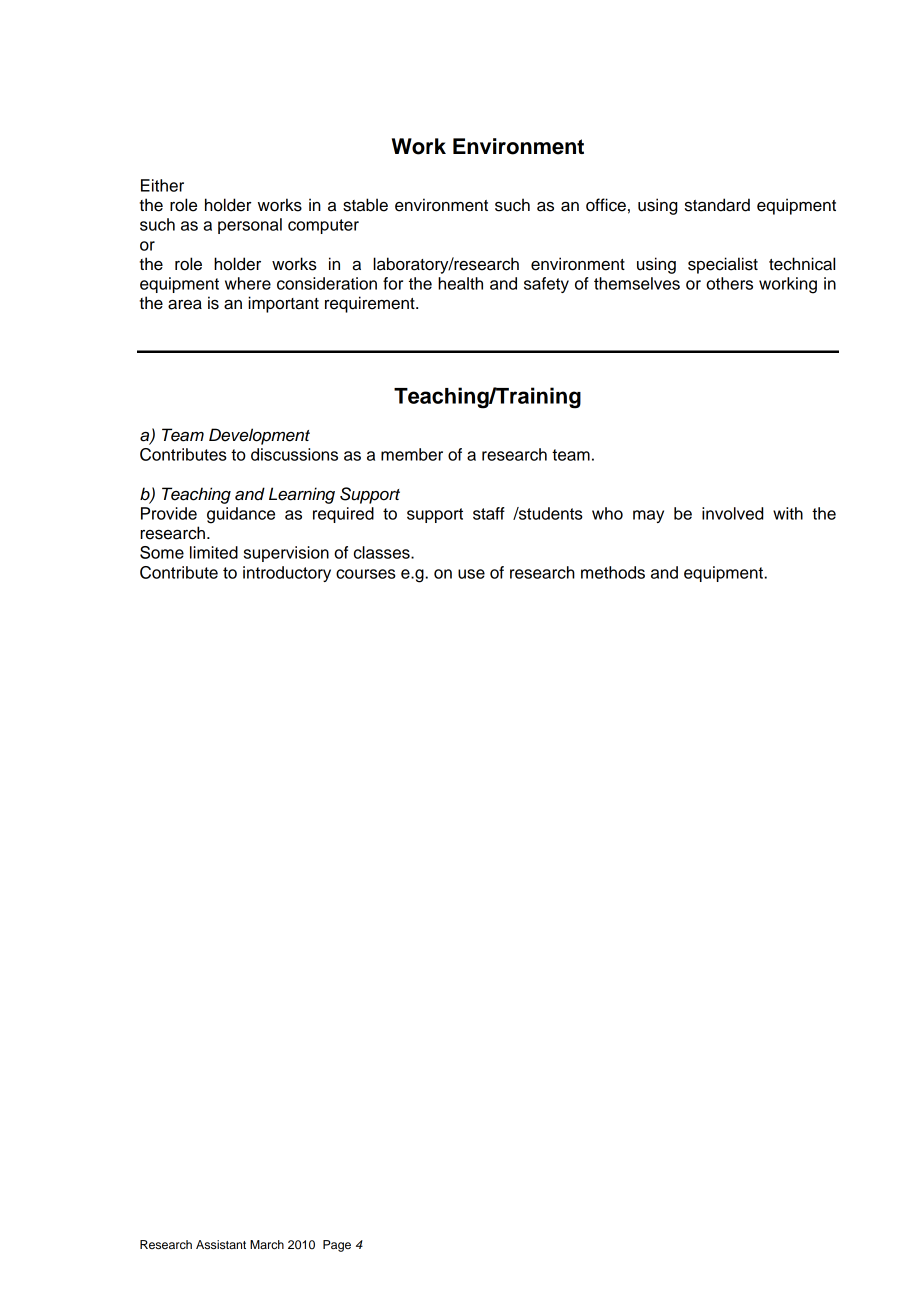 This page has height=1308, width=924. What do you see at coordinates (460, 283) in the page?
I see `health` at bounding box center [460, 283].
